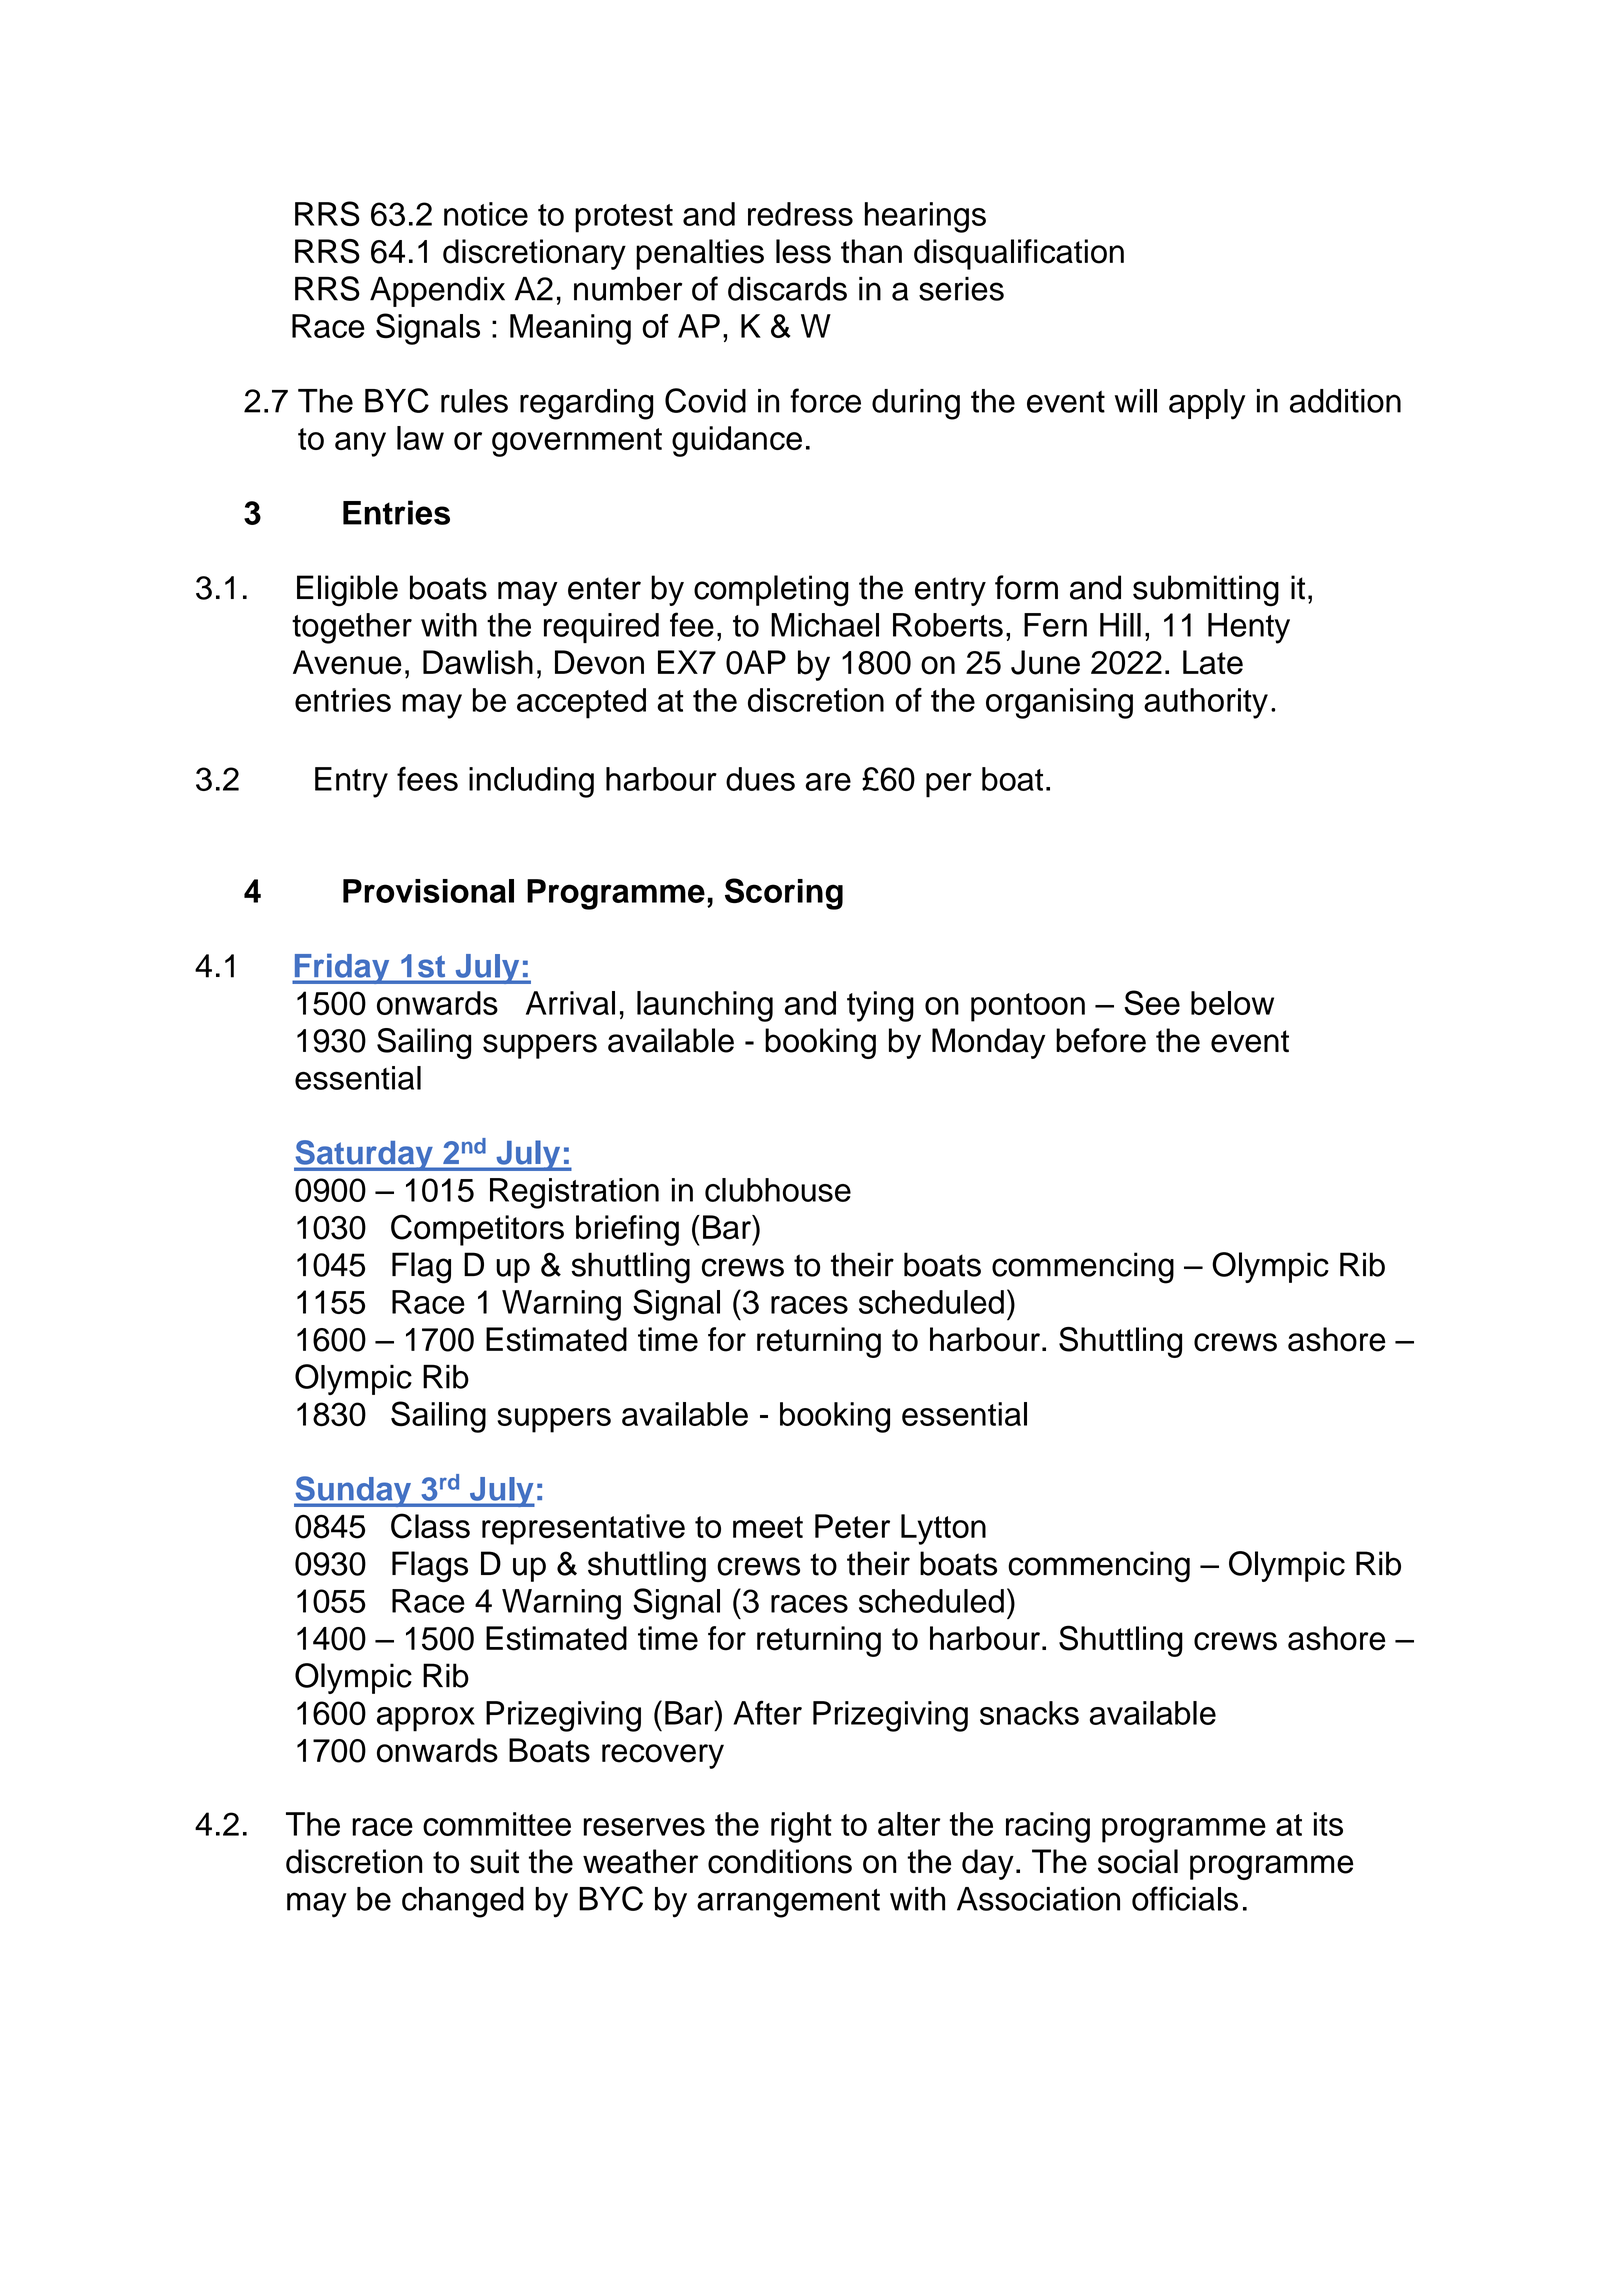 The image size is (1611, 2279). Describe the element at coordinates (347, 662) in the screenshot. I see `Avenue` at that location.
